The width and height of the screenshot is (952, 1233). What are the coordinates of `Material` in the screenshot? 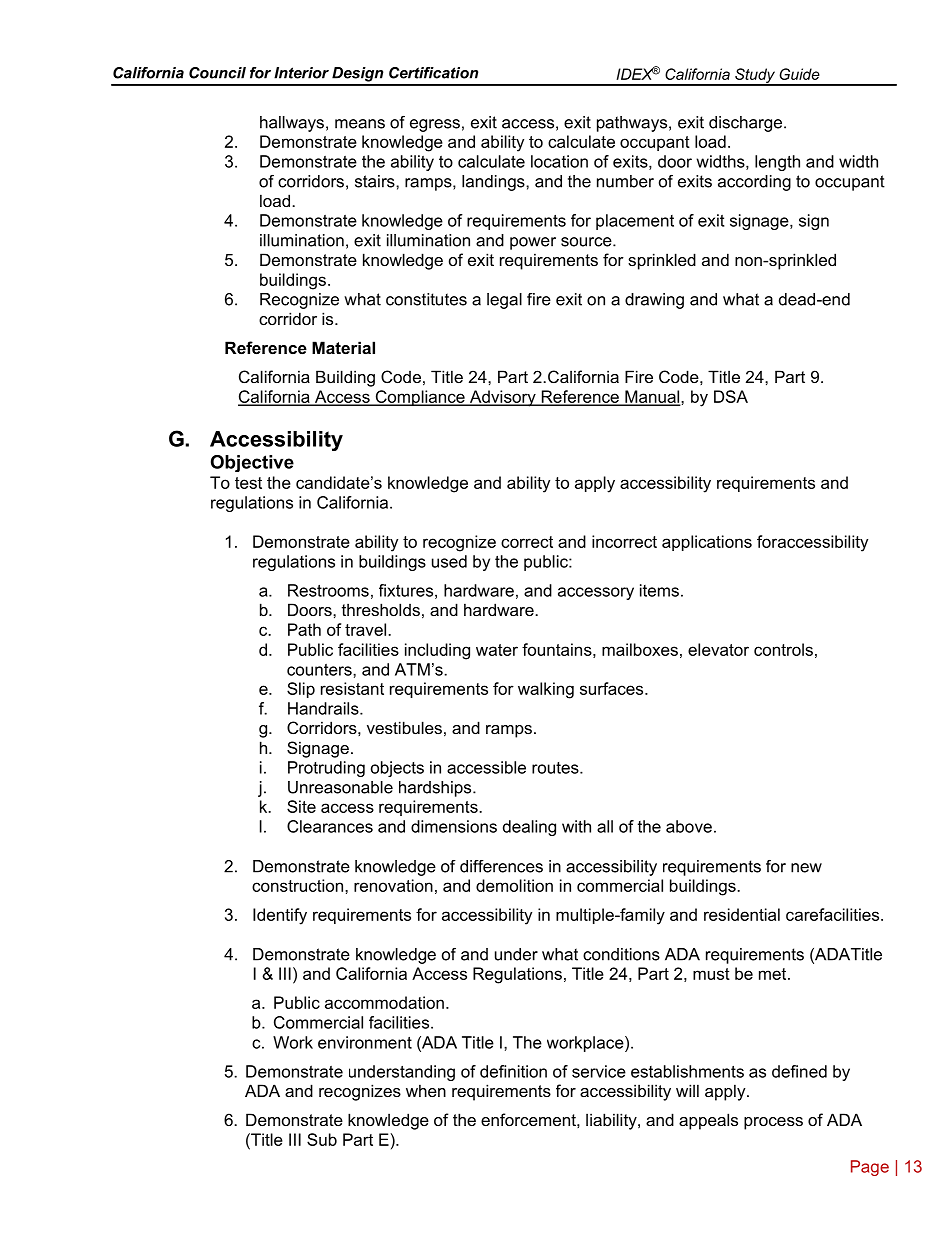 It's located at (343, 347).
